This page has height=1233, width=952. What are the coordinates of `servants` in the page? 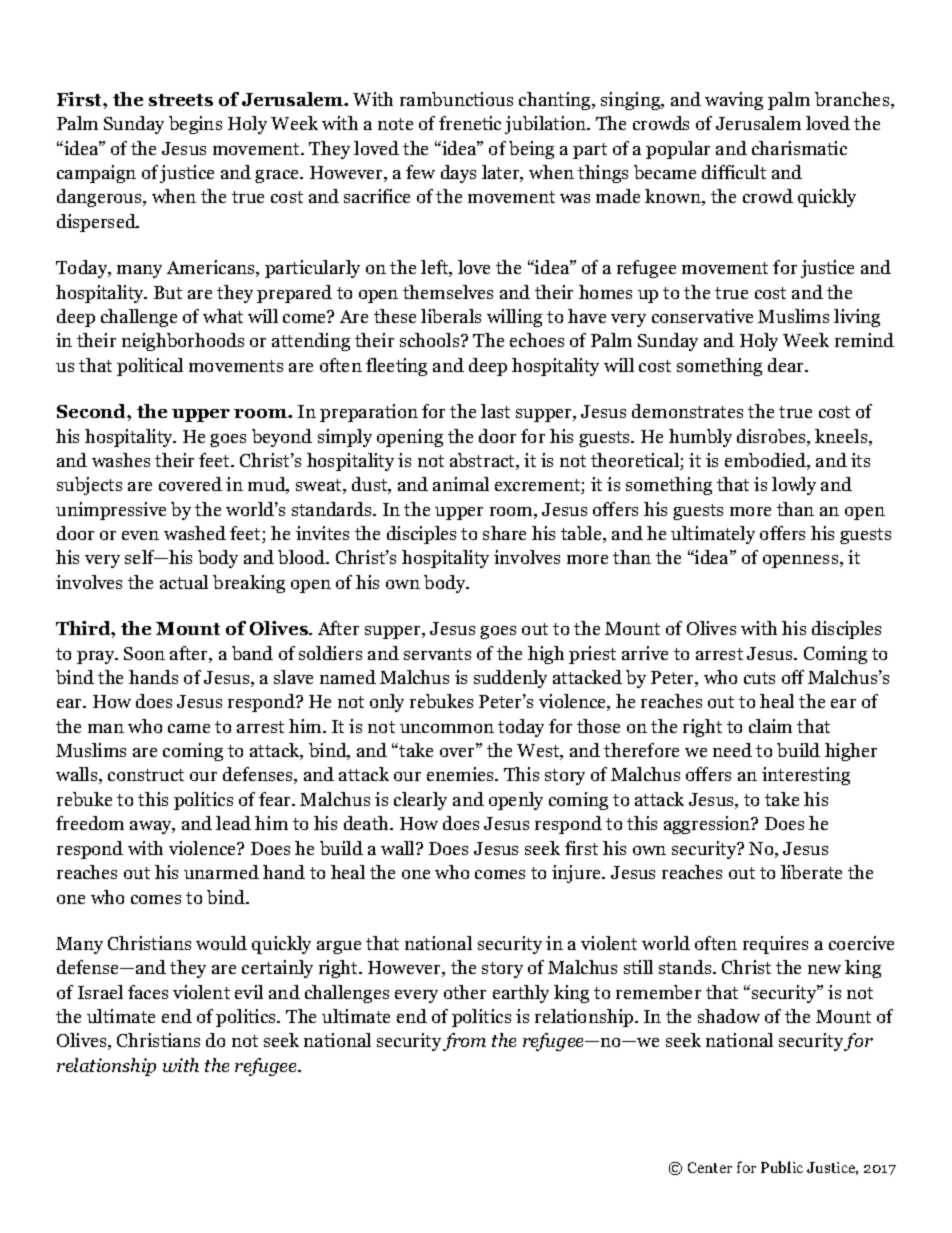 It's located at (437, 654).
